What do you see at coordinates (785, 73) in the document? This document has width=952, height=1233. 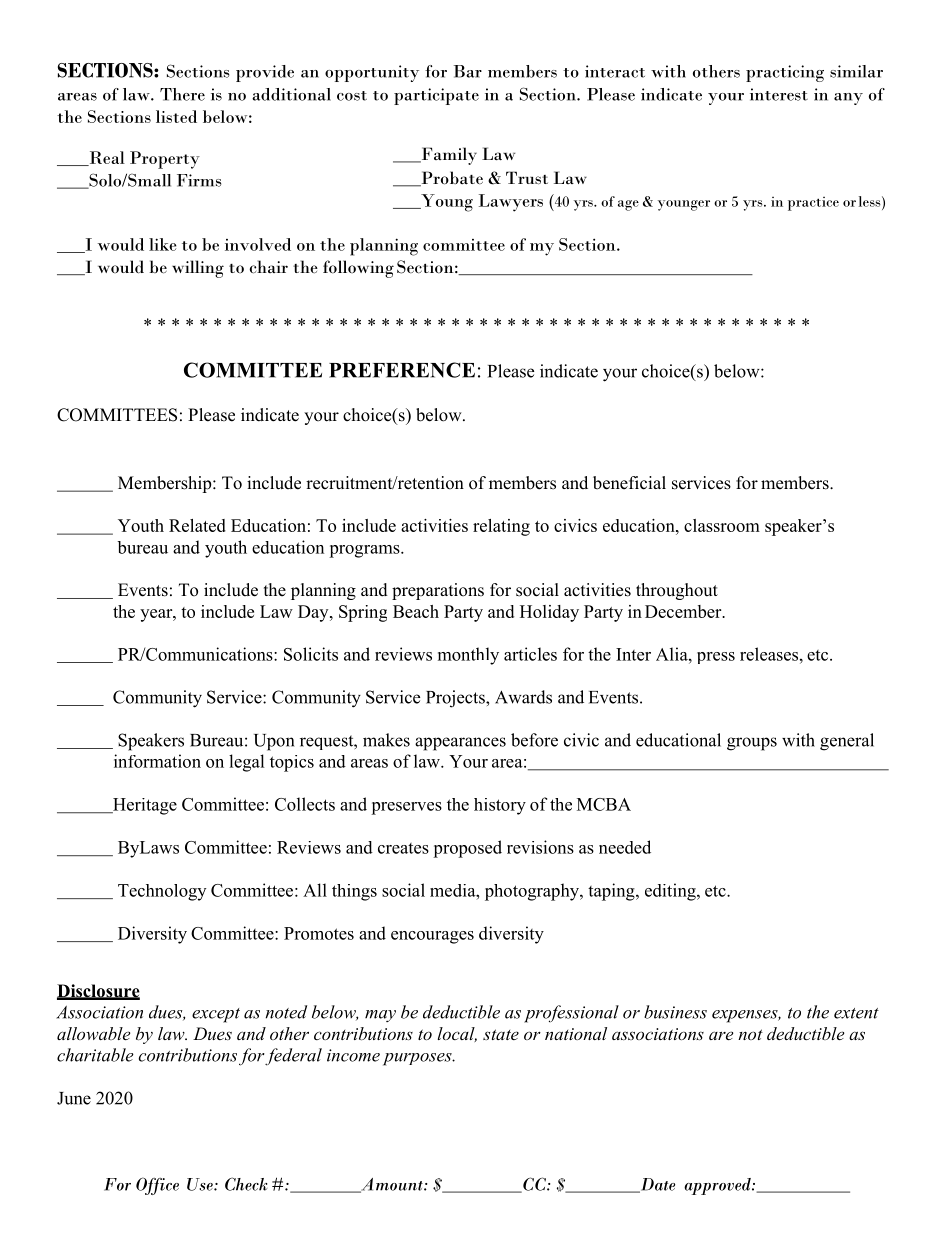 I see `practicing` at bounding box center [785, 73].
